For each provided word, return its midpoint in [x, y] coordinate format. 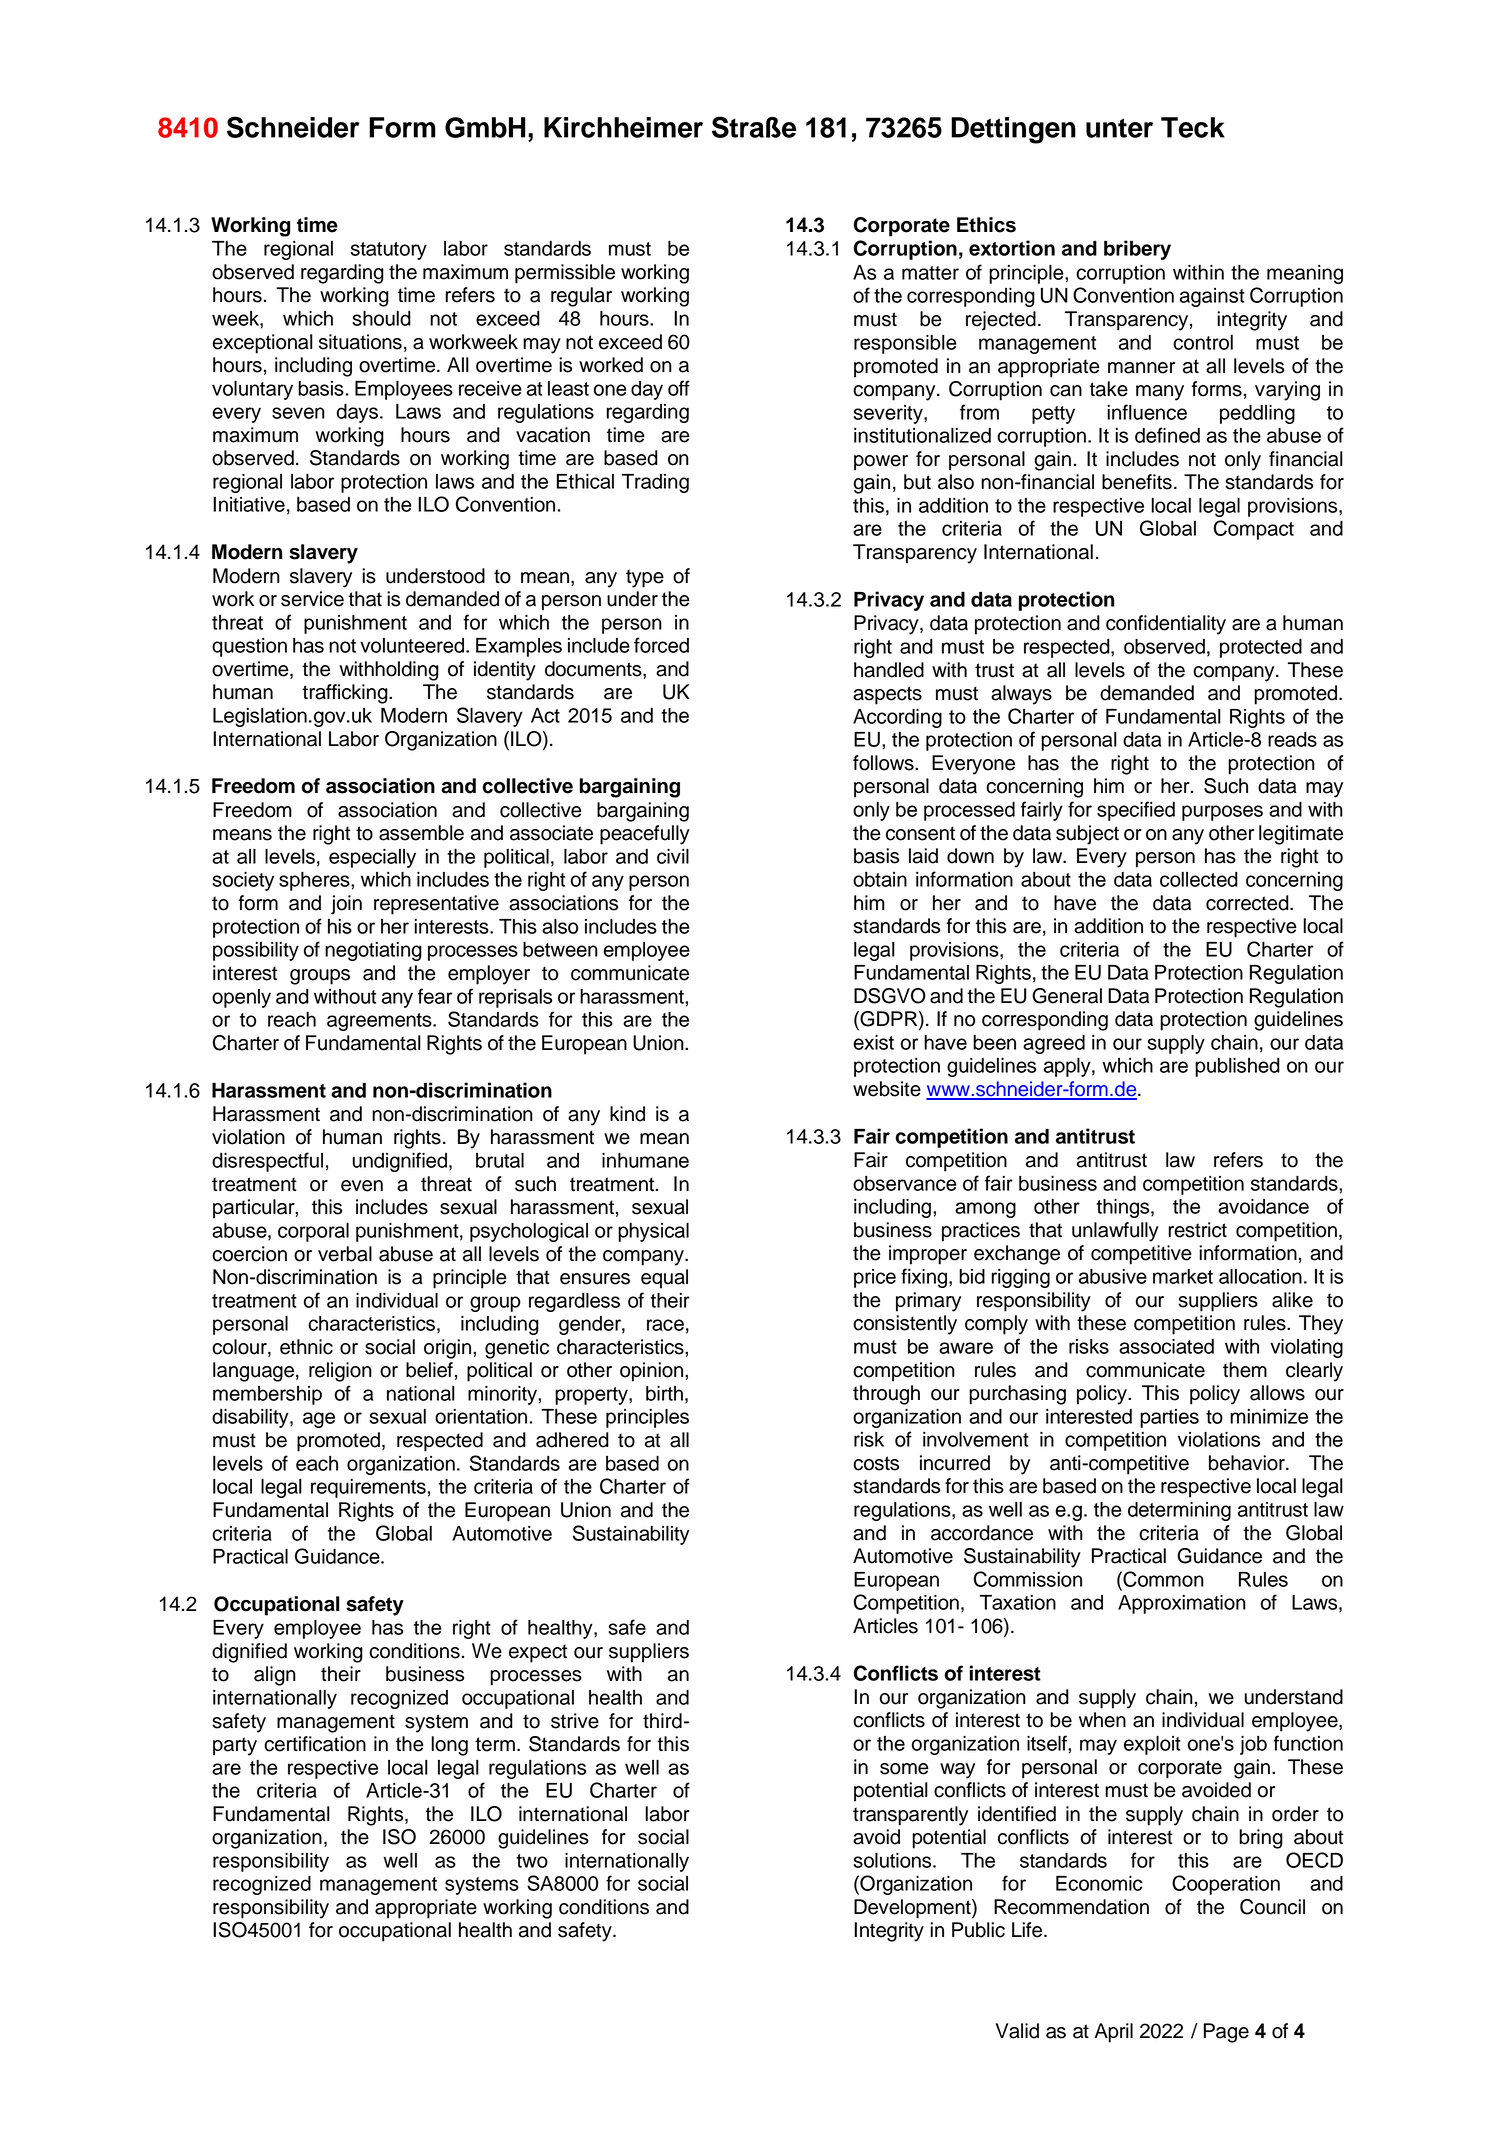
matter [930, 273]
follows [884, 763]
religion [340, 1372]
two [532, 1861]
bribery [1137, 250]
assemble [421, 833]
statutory [389, 251]
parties [1169, 1418]
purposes [1222, 813]
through [886, 1395]
